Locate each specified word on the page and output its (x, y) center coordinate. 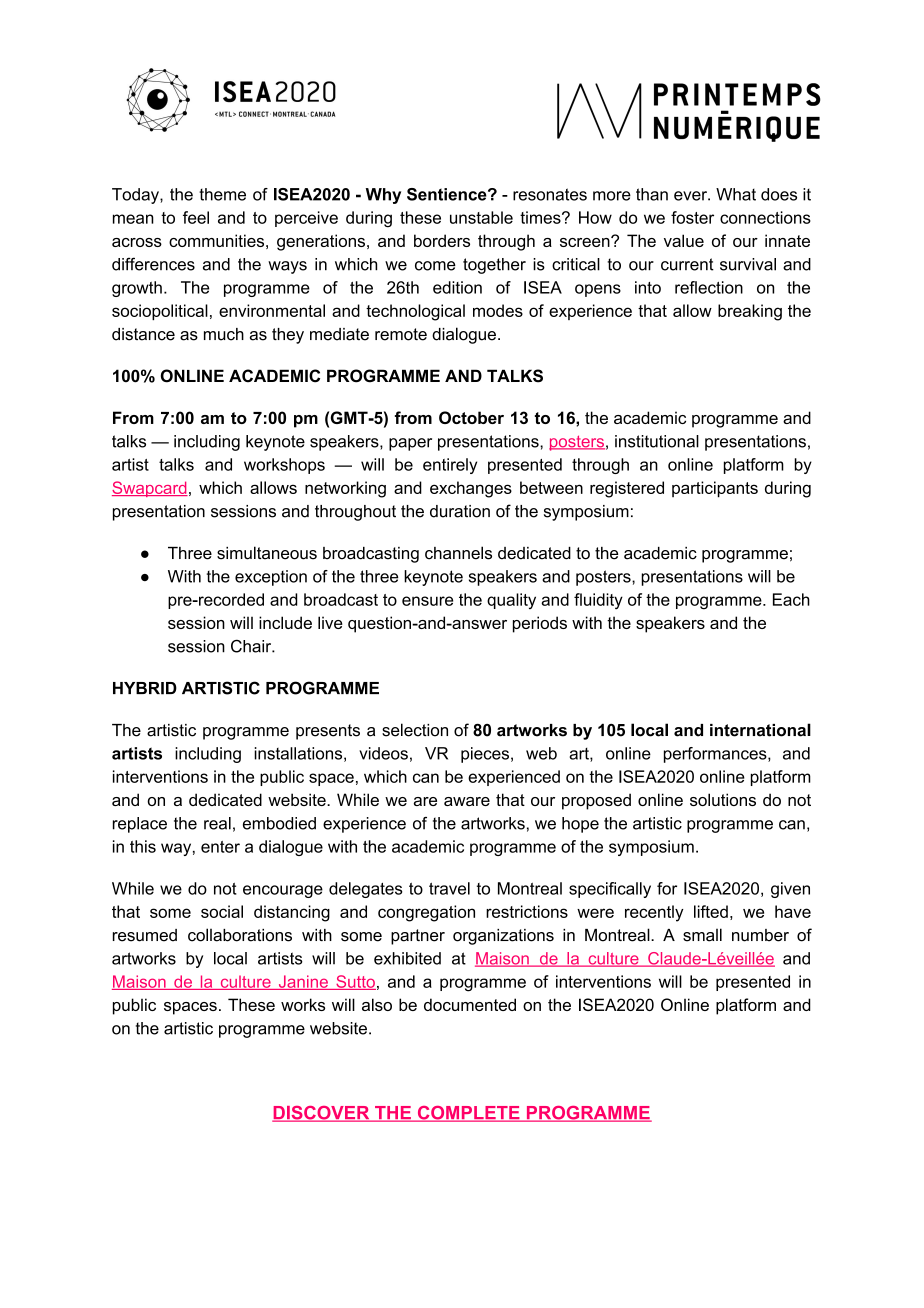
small (702, 935)
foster (692, 217)
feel (196, 217)
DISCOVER (322, 1114)
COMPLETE (468, 1114)
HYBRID (145, 688)
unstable (481, 217)
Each (791, 599)
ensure (427, 601)
